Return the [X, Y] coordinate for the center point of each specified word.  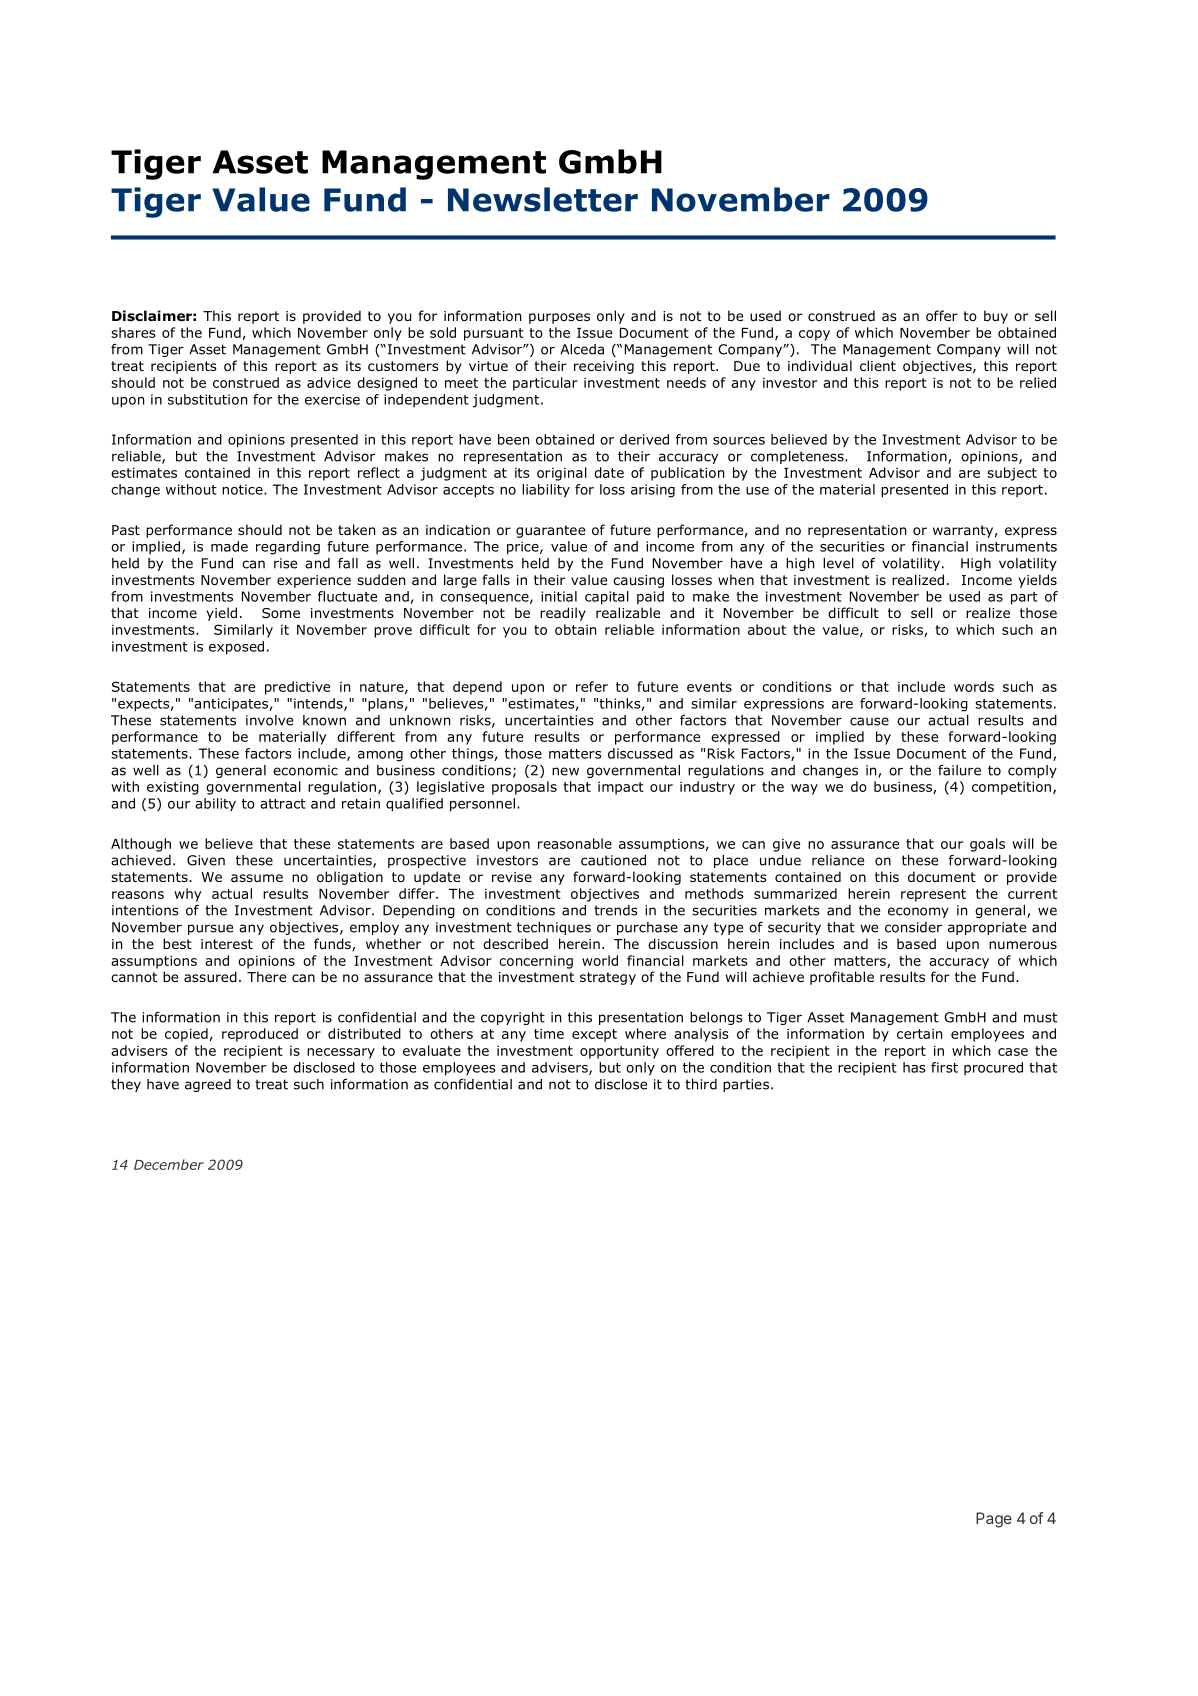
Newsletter [543, 199]
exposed [236, 648]
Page [994, 1520]
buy [996, 317]
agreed [208, 1085]
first [944, 1067]
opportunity [619, 1052]
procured [993, 1068]
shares [133, 332]
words [974, 686]
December [169, 1164]
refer [592, 686]
